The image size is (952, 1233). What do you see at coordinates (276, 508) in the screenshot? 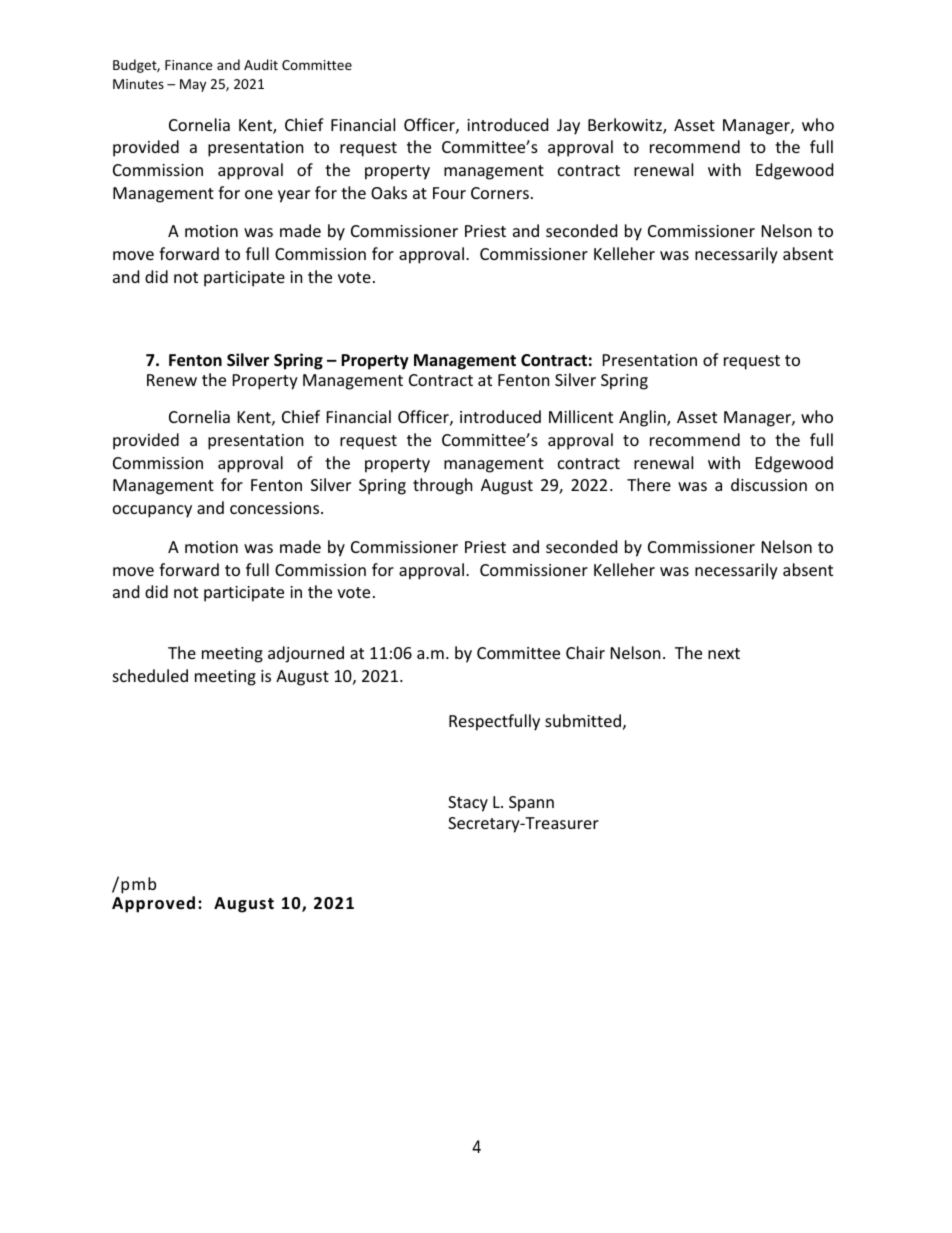
I see `concessions` at bounding box center [276, 508].
